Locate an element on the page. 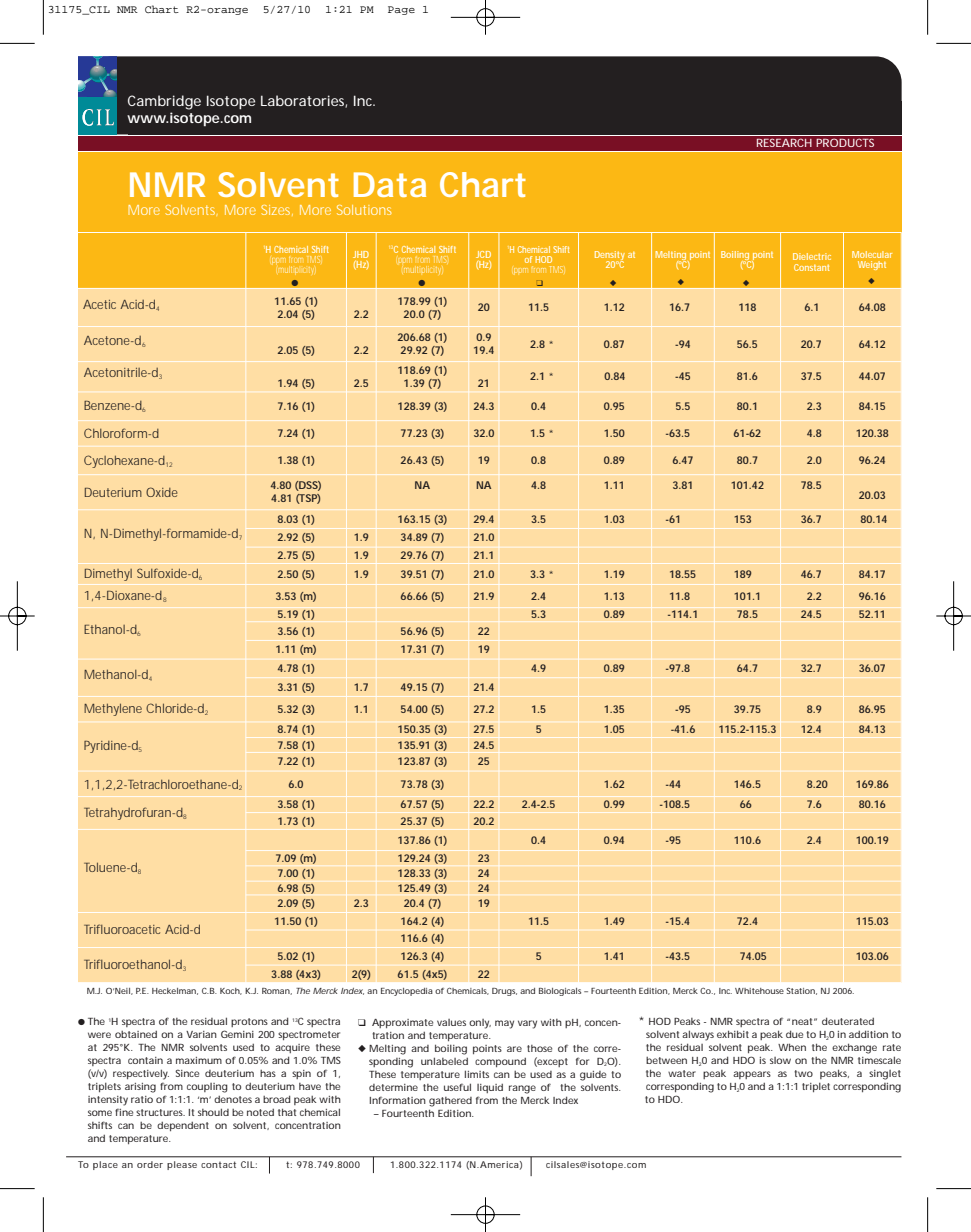 This image has height=1232, width=971. JCD is located at coordinates (483, 254).
